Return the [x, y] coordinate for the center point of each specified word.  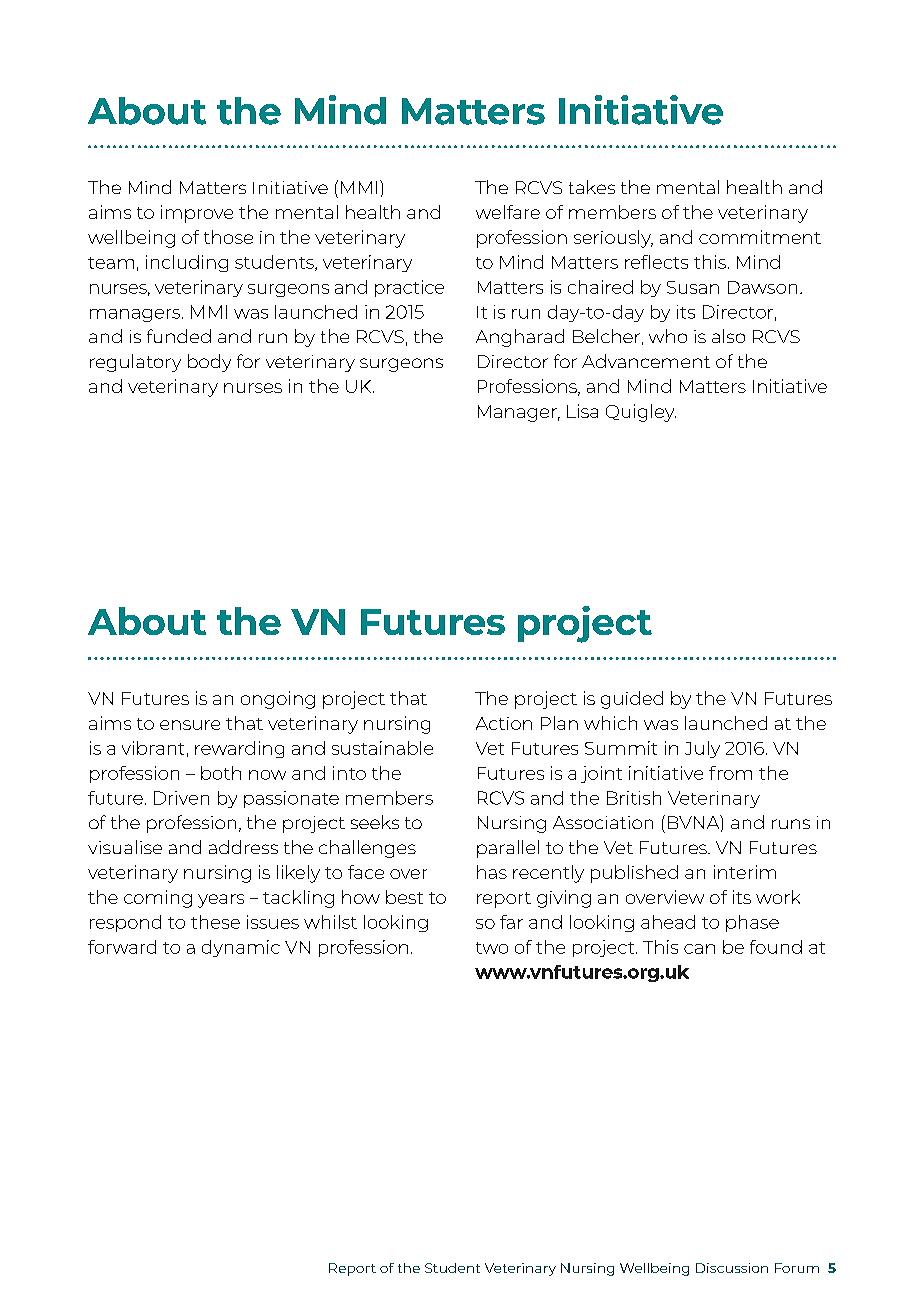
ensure [190, 725]
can [699, 949]
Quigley [641, 413]
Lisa [582, 411]
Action [504, 723]
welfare [508, 212]
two [492, 948]
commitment [760, 237]
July [702, 749]
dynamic [241, 948]
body [209, 363]
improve [197, 214]
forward [122, 947]
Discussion [732, 1268]
